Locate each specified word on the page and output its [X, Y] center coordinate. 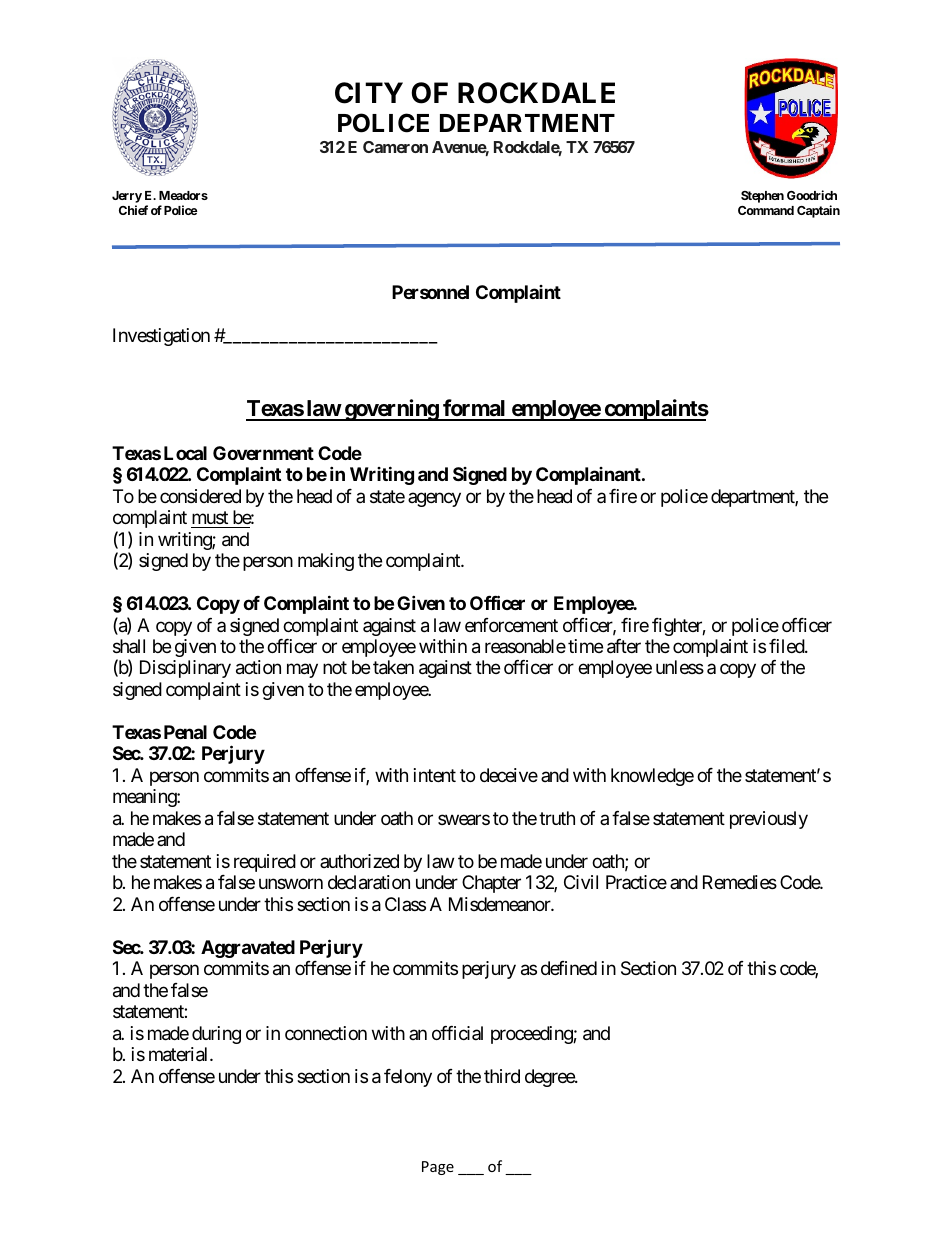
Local [185, 453]
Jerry [127, 197]
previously [769, 820]
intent [435, 775]
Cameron [395, 147]
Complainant [589, 476]
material [180, 1054]
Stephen [762, 197]
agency [434, 499]
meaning [145, 798]
